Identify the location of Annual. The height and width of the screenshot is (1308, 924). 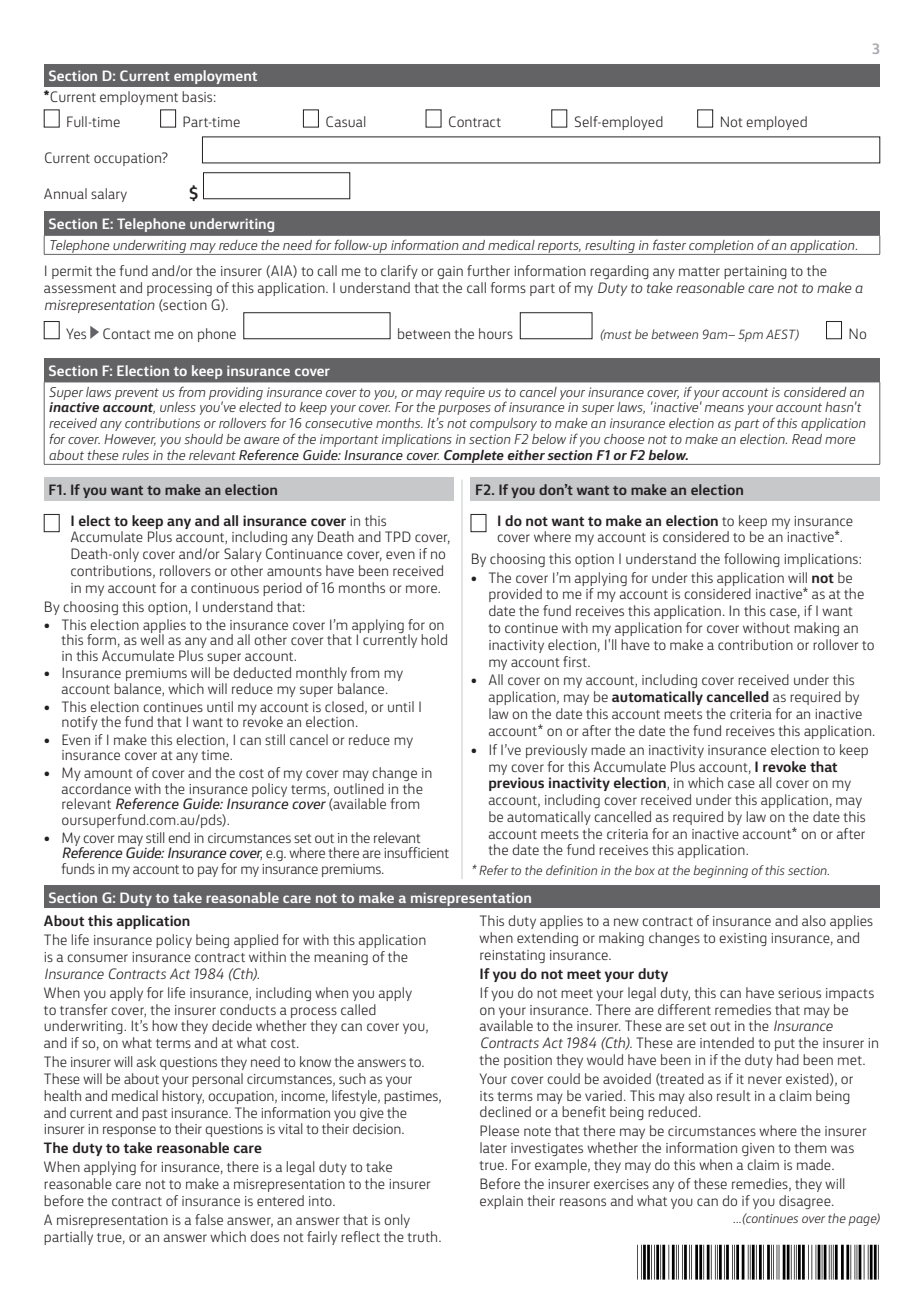
(65, 193).
